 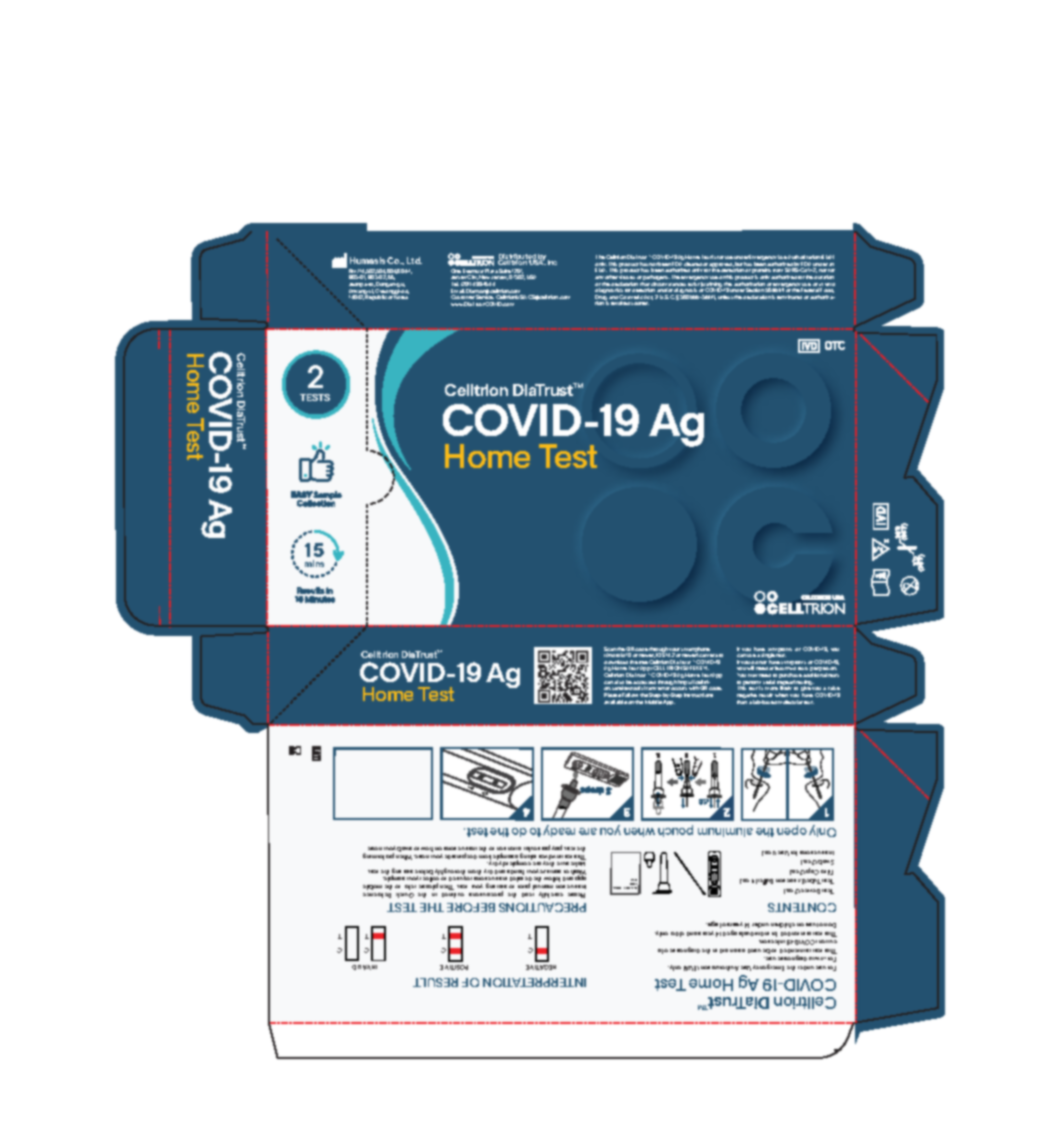 I want to click on false, so click(x=834, y=688).
